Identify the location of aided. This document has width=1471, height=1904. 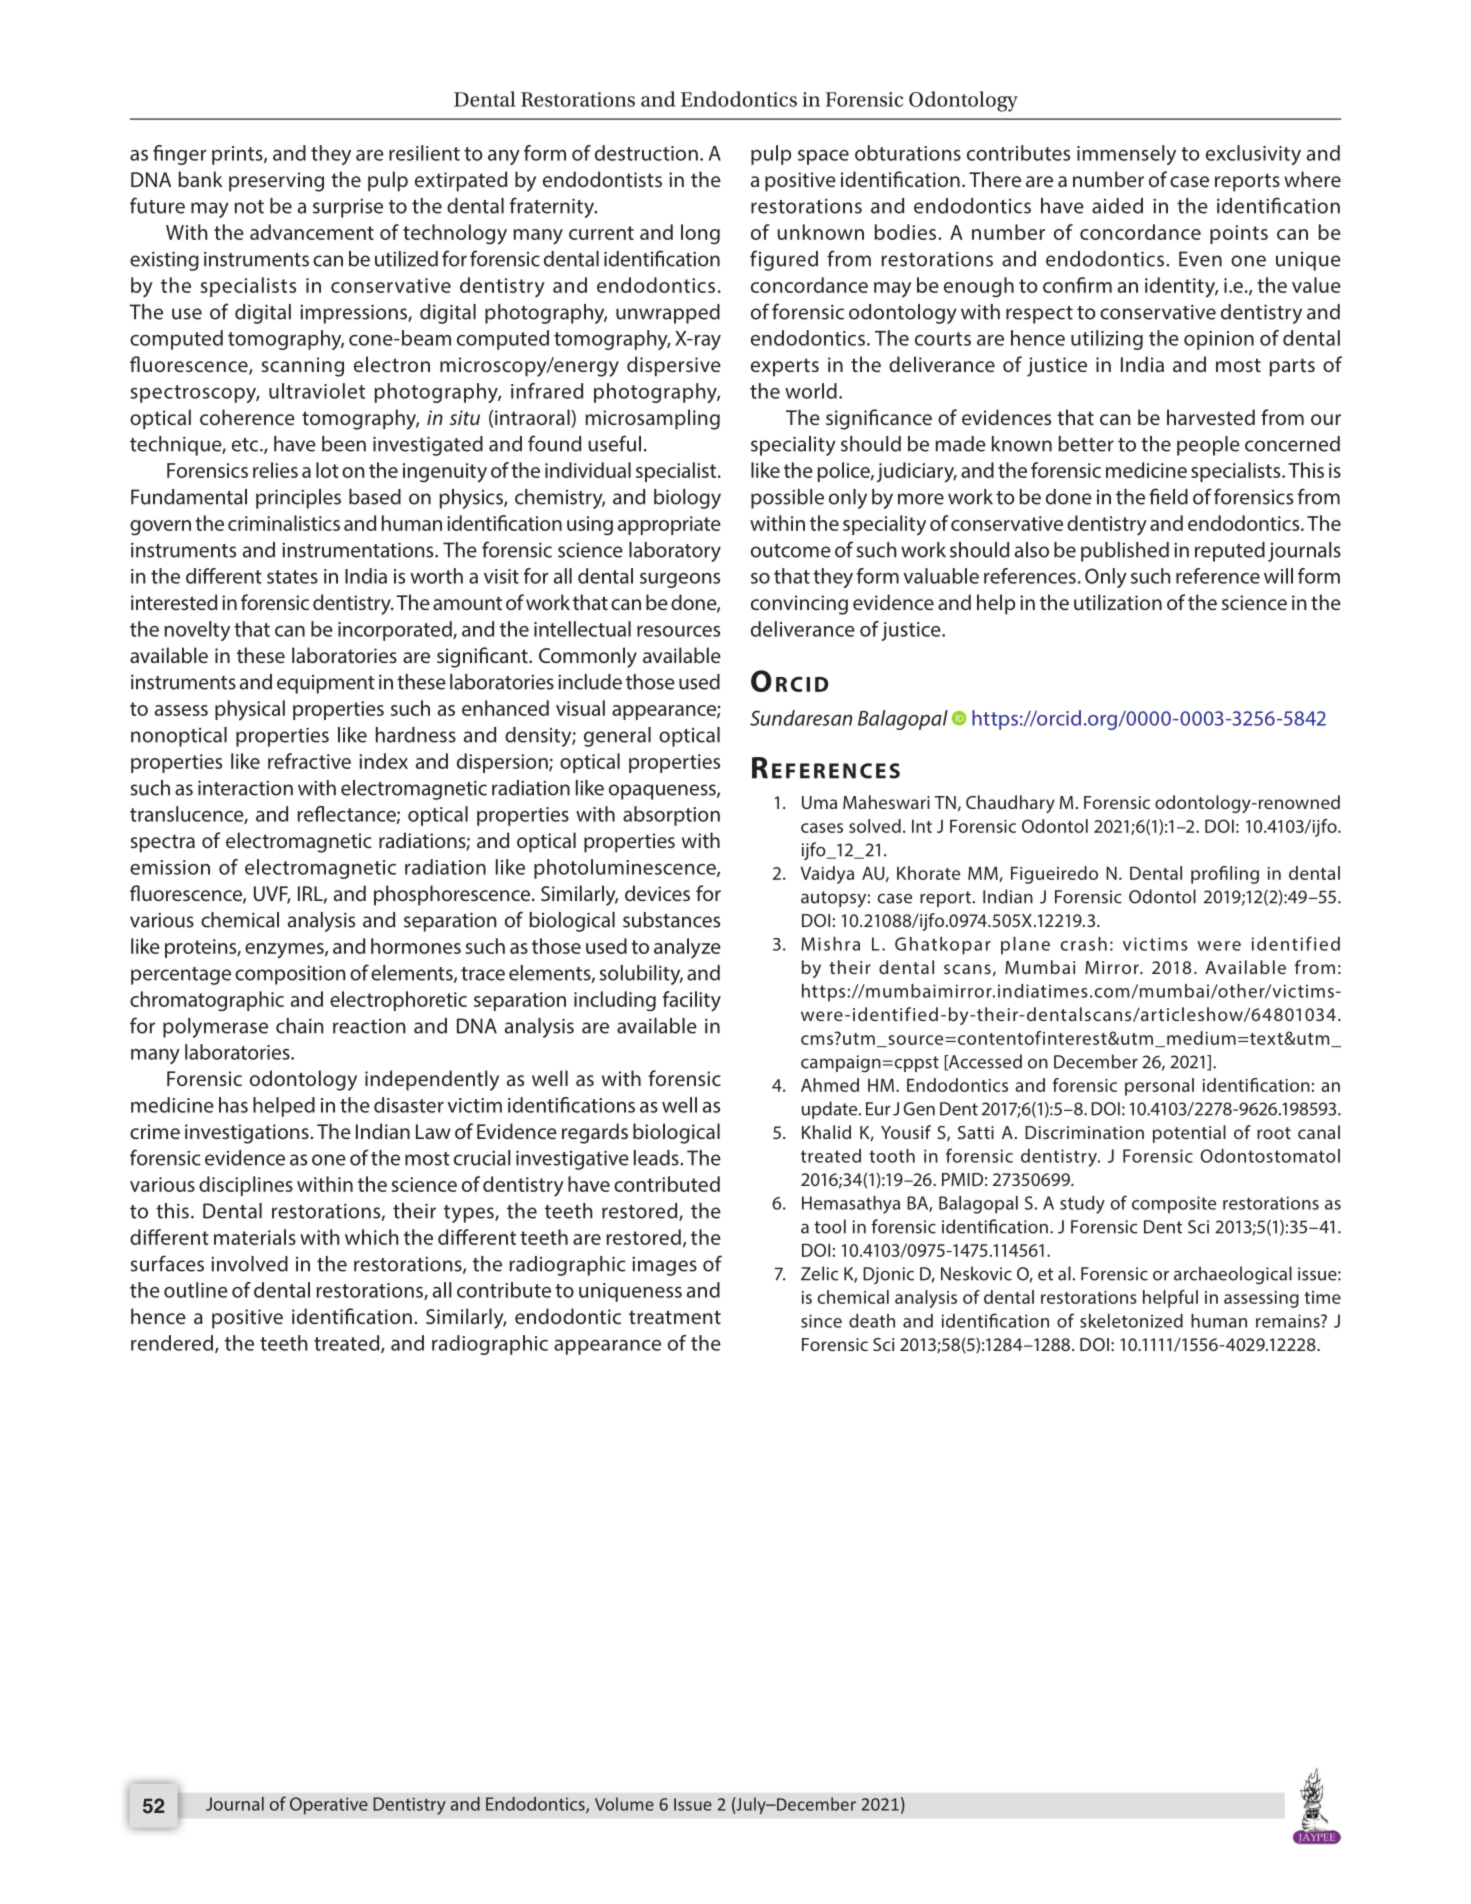
(1117, 206).
